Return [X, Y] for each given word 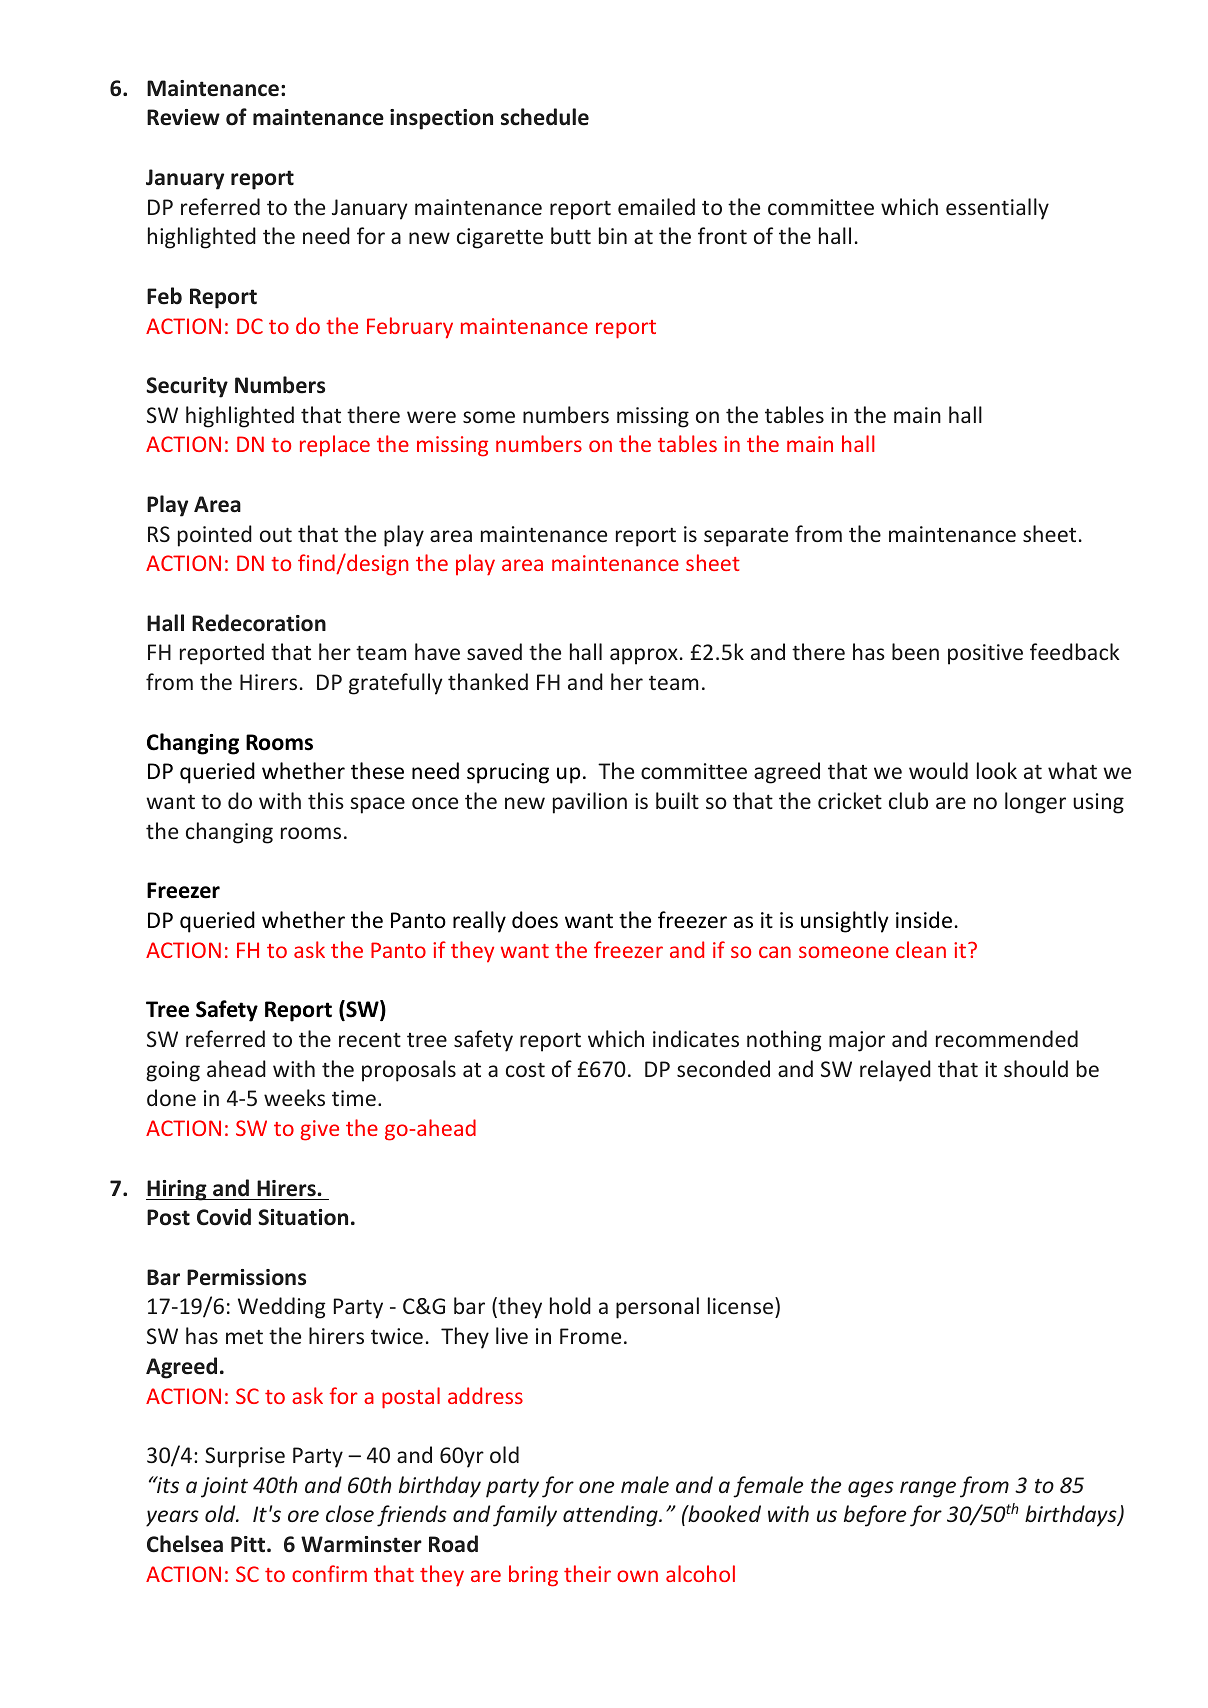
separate [746, 537]
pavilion [590, 803]
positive [985, 654]
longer [1035, 803]
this [326, 800]
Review [183, 117]
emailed [656, 206]
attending [611, 1516]
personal [657, 1308]
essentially [997, 209]
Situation [303, 1217]
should [1036, 1068]
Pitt [249, 1544]
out [276, 535]
